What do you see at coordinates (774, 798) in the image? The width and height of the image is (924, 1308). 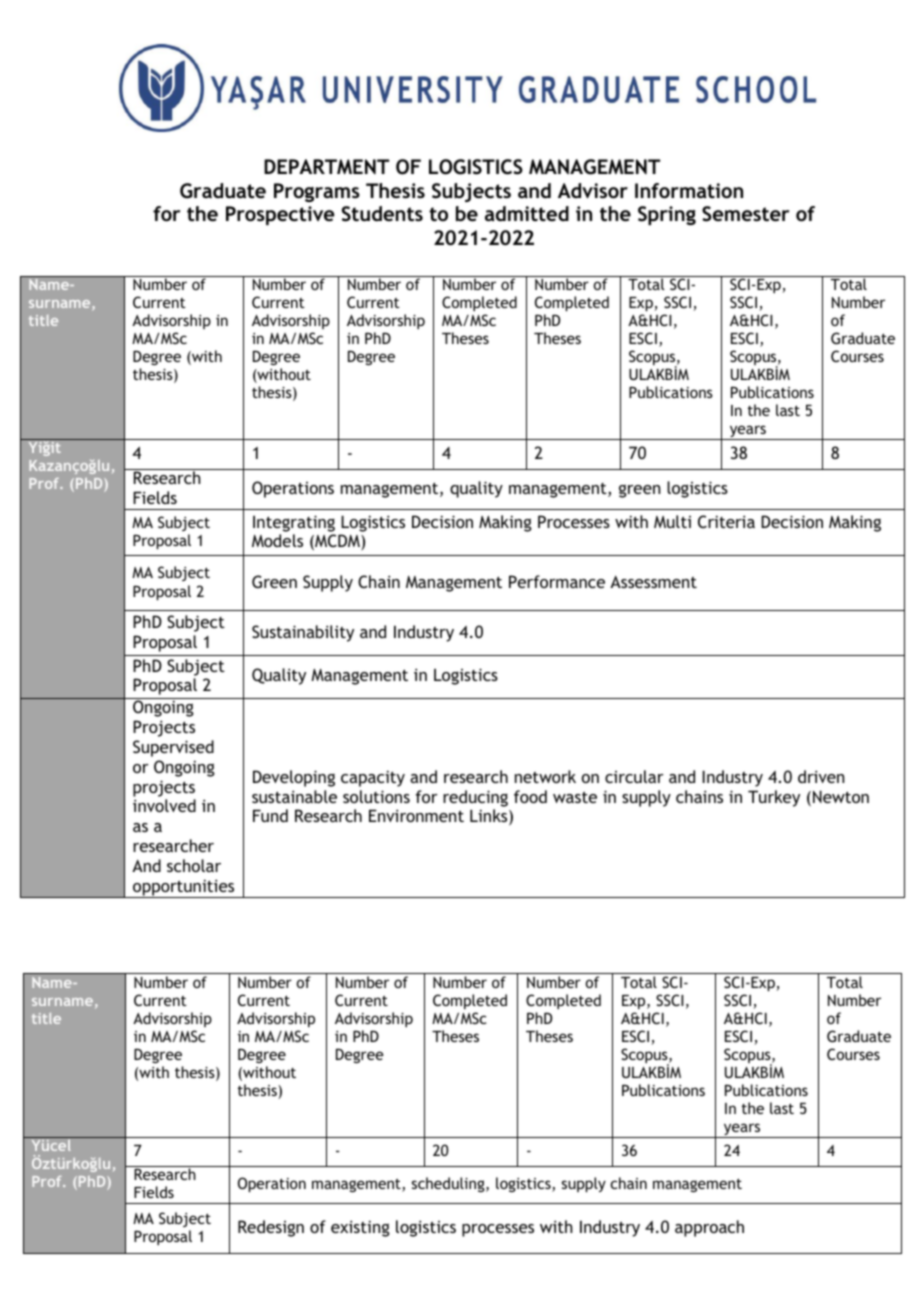 I see `Turkey` at bounding box center [774, 798].
